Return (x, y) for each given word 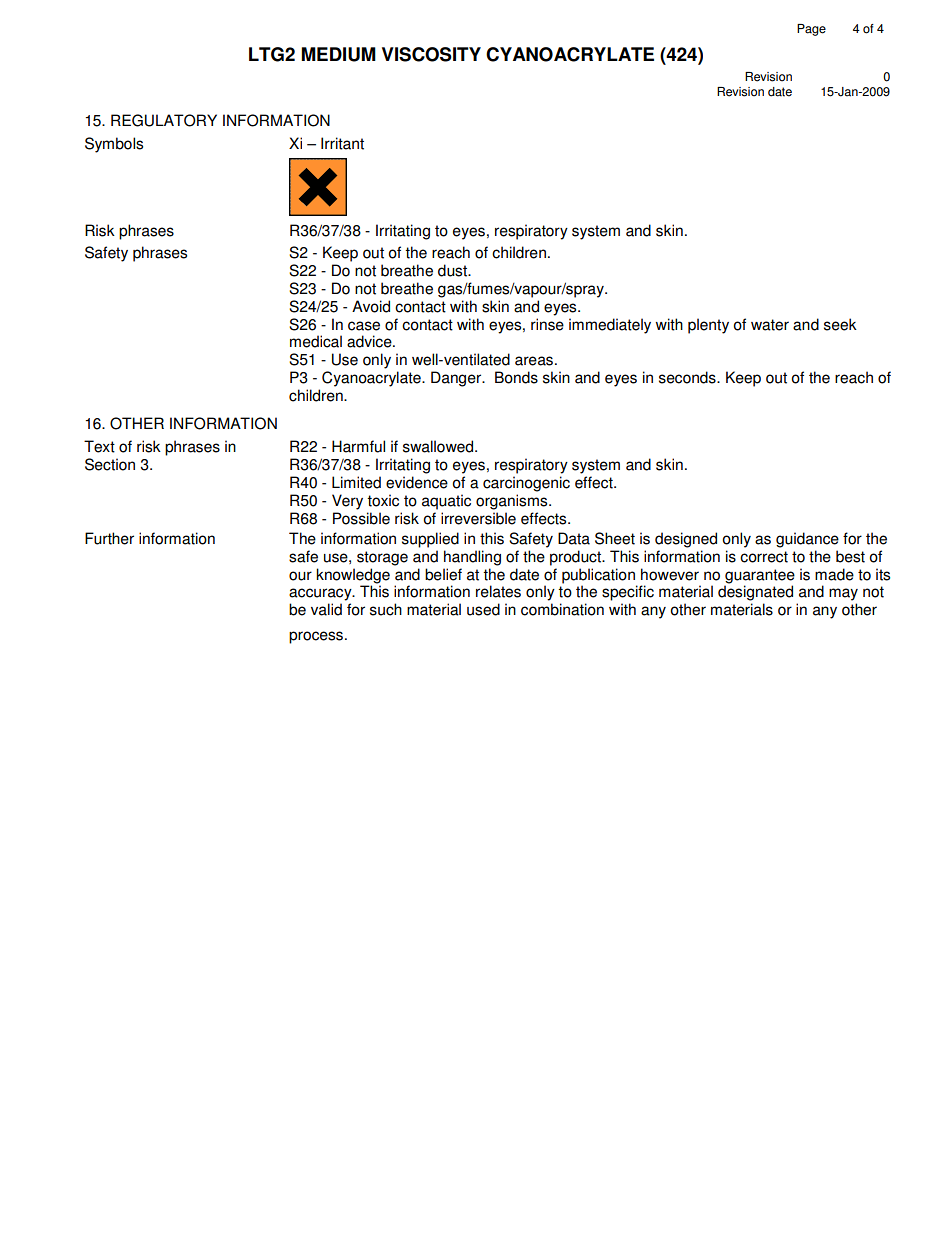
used (483, 609)
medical (316, 341)
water (770, 325)
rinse (547, 324)
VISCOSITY (431, 54)
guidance (807, 540)
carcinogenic (526, 484)
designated (755, 593)
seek (840, 324)
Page (811, 30)
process (317, 637)
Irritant (342, 143)
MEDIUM (338, 54)
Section (110, 464)
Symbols (114, 145)
